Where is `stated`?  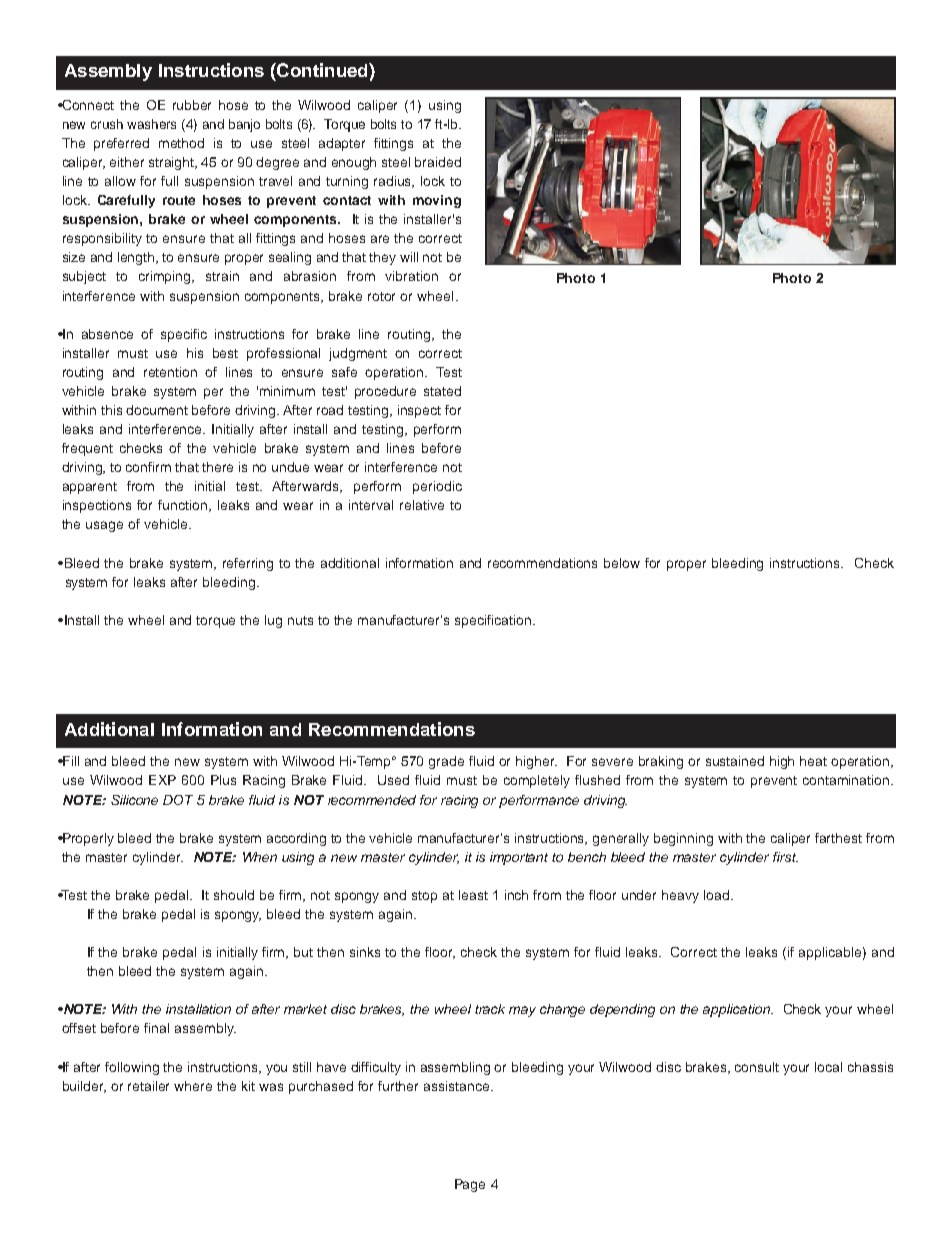
stated is located at coordinates (442, 391).
